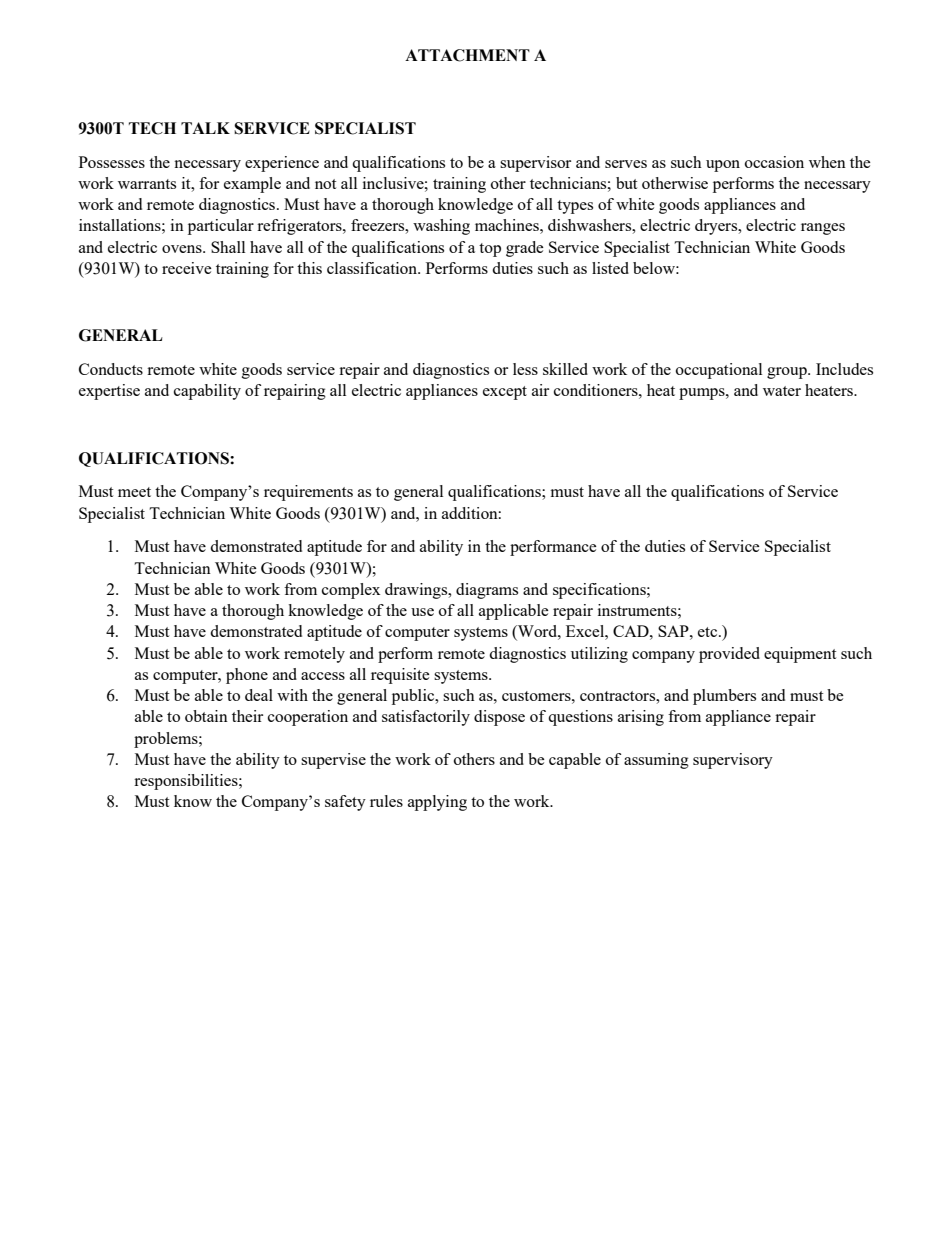  What do you see at coordinates (656, 761) in the page?
I see `assuming` at bounding box center [656, 761].
